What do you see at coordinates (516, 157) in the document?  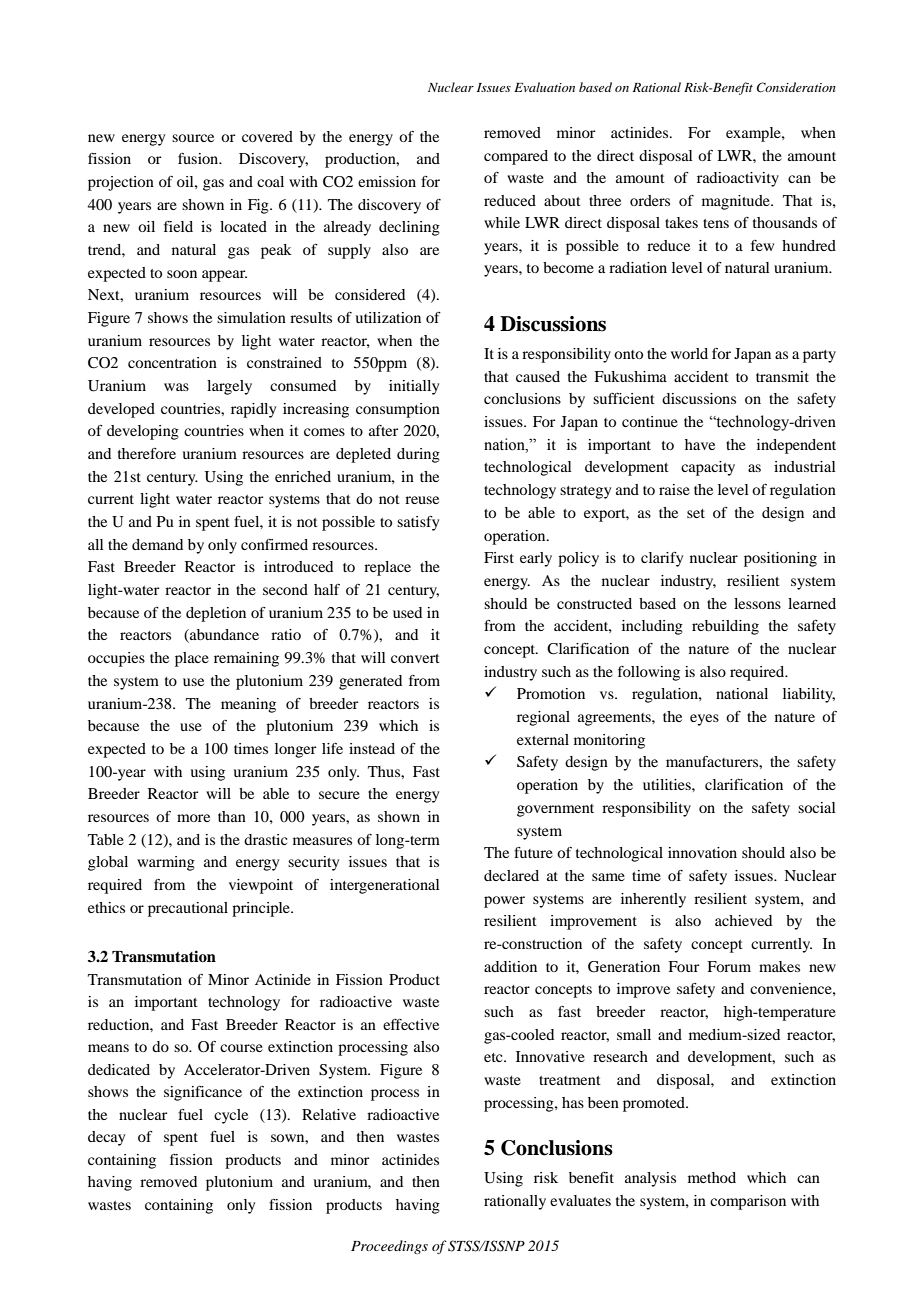 I see `compared` at bounding box center [516, 157].
